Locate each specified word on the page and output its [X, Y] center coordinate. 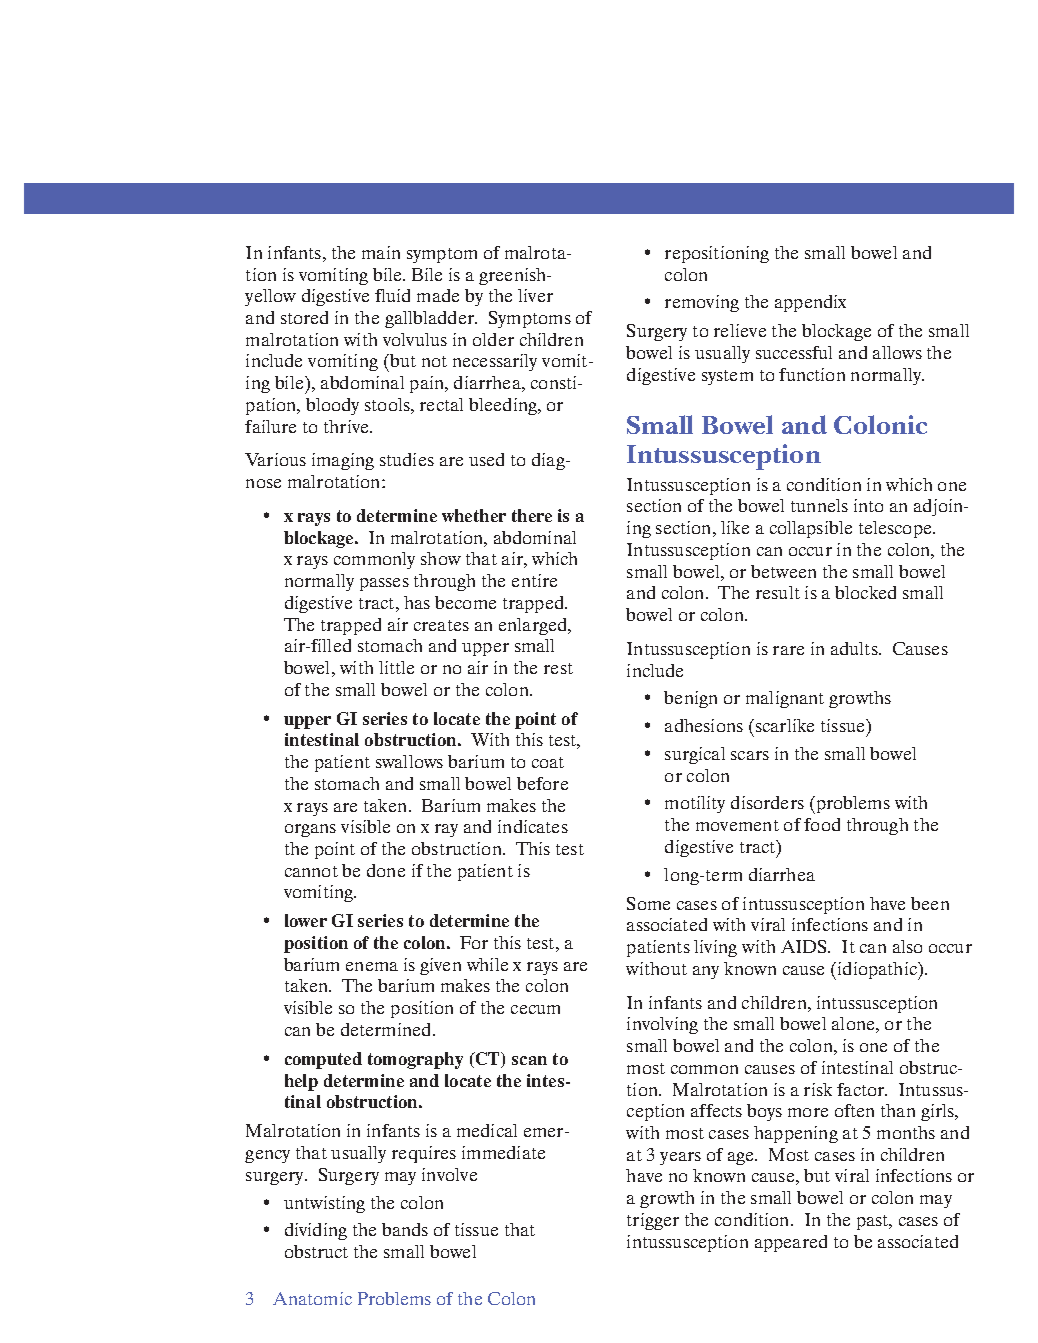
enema [372, 966]
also [907, 946]
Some [648, 903]
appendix [810, 303]
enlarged [534, 626]
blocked [865, 592]
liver [535, 295]
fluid [392, 295]
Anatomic [312, 1298]
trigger [653, 1221]
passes [384, 584]
